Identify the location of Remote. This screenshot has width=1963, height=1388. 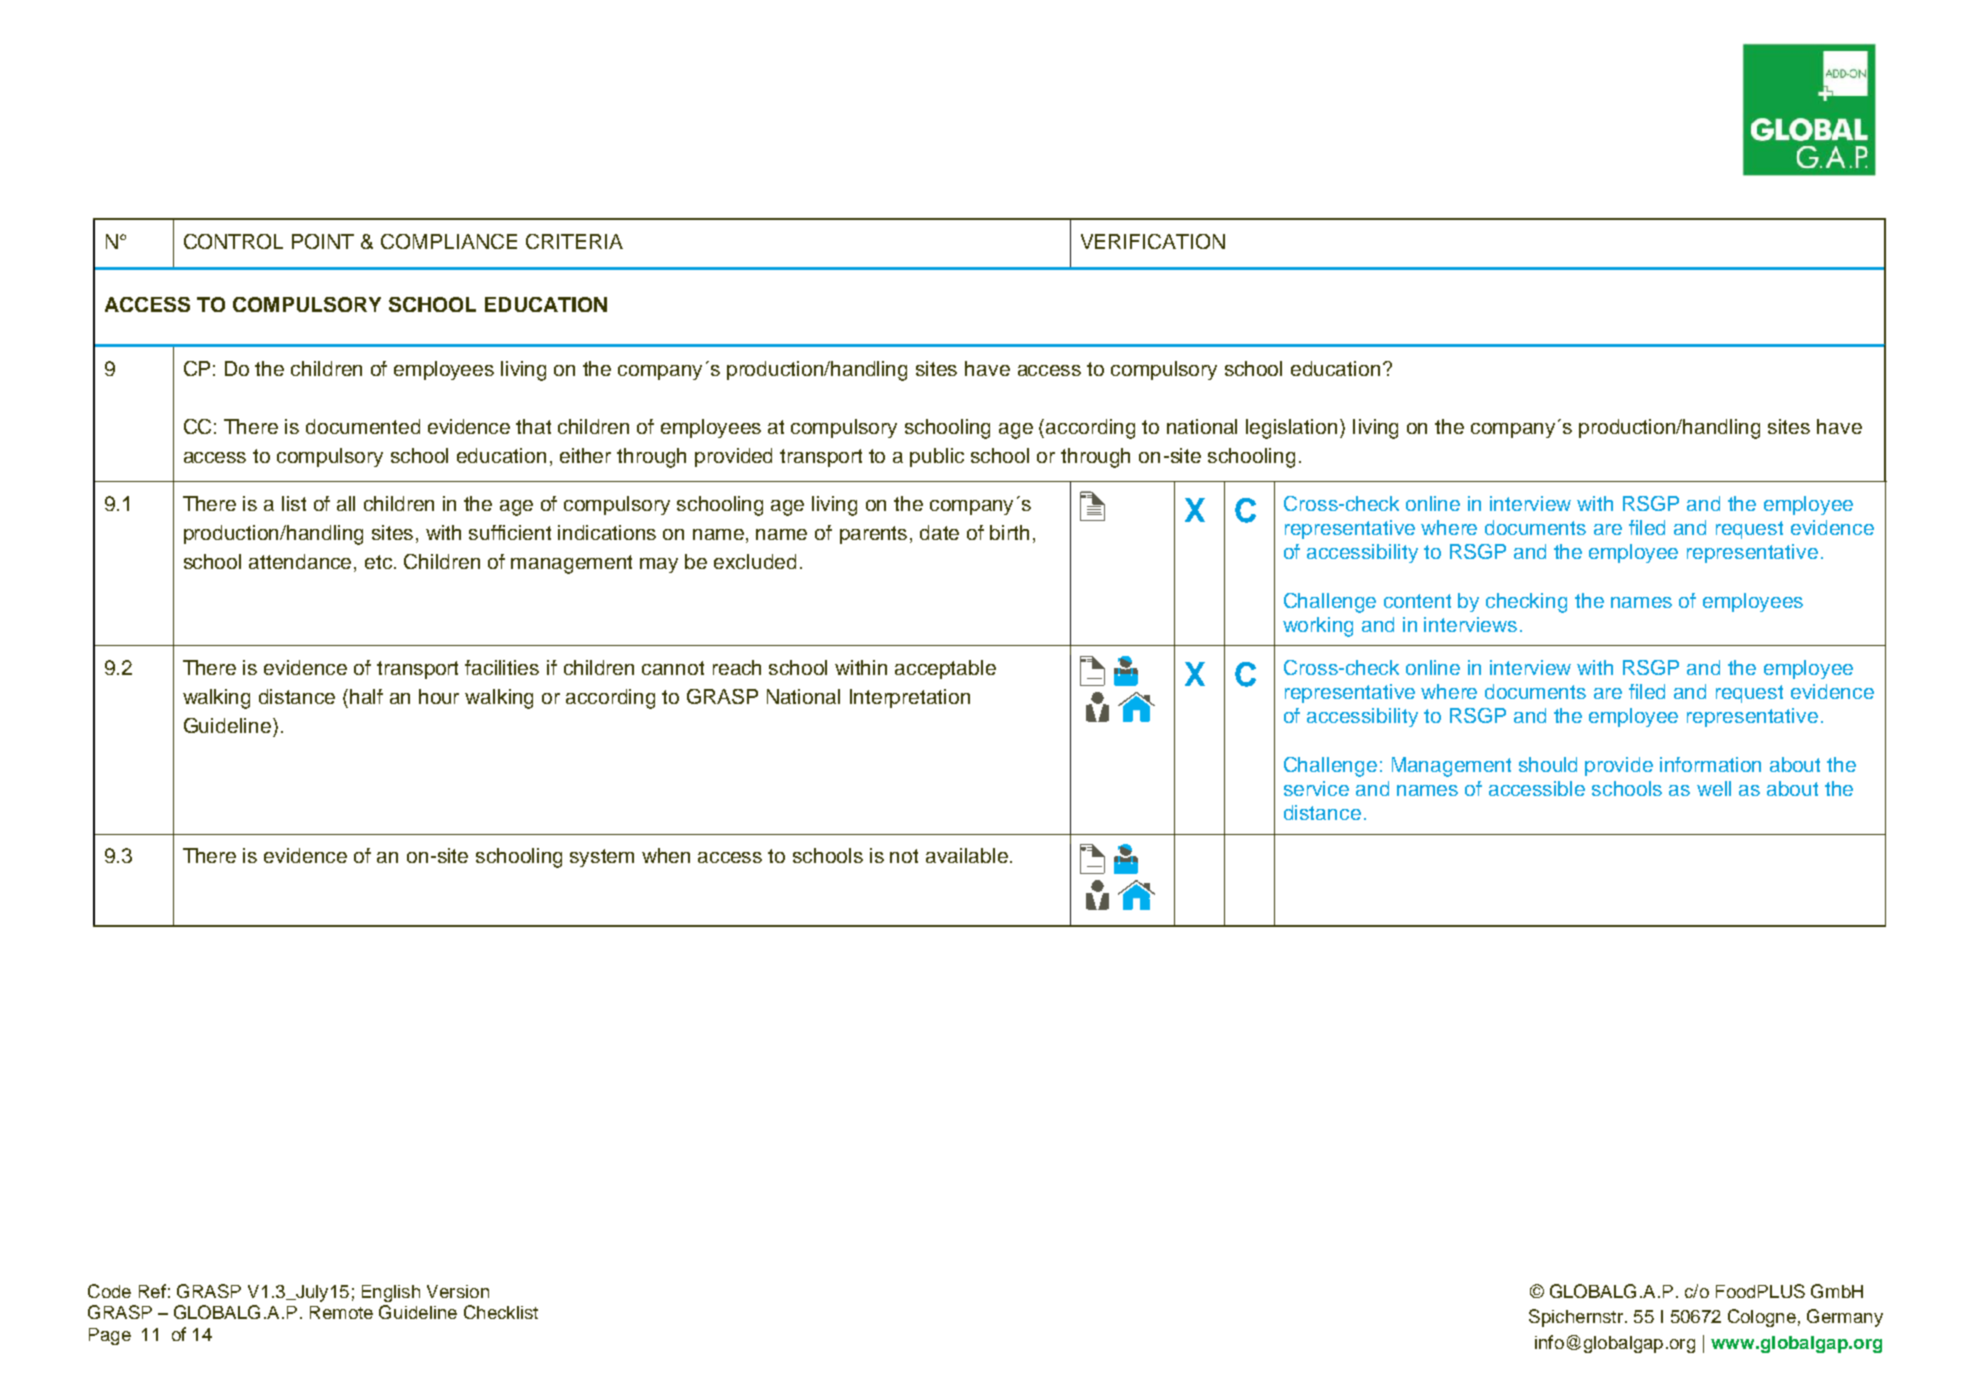
(341, 1312).
